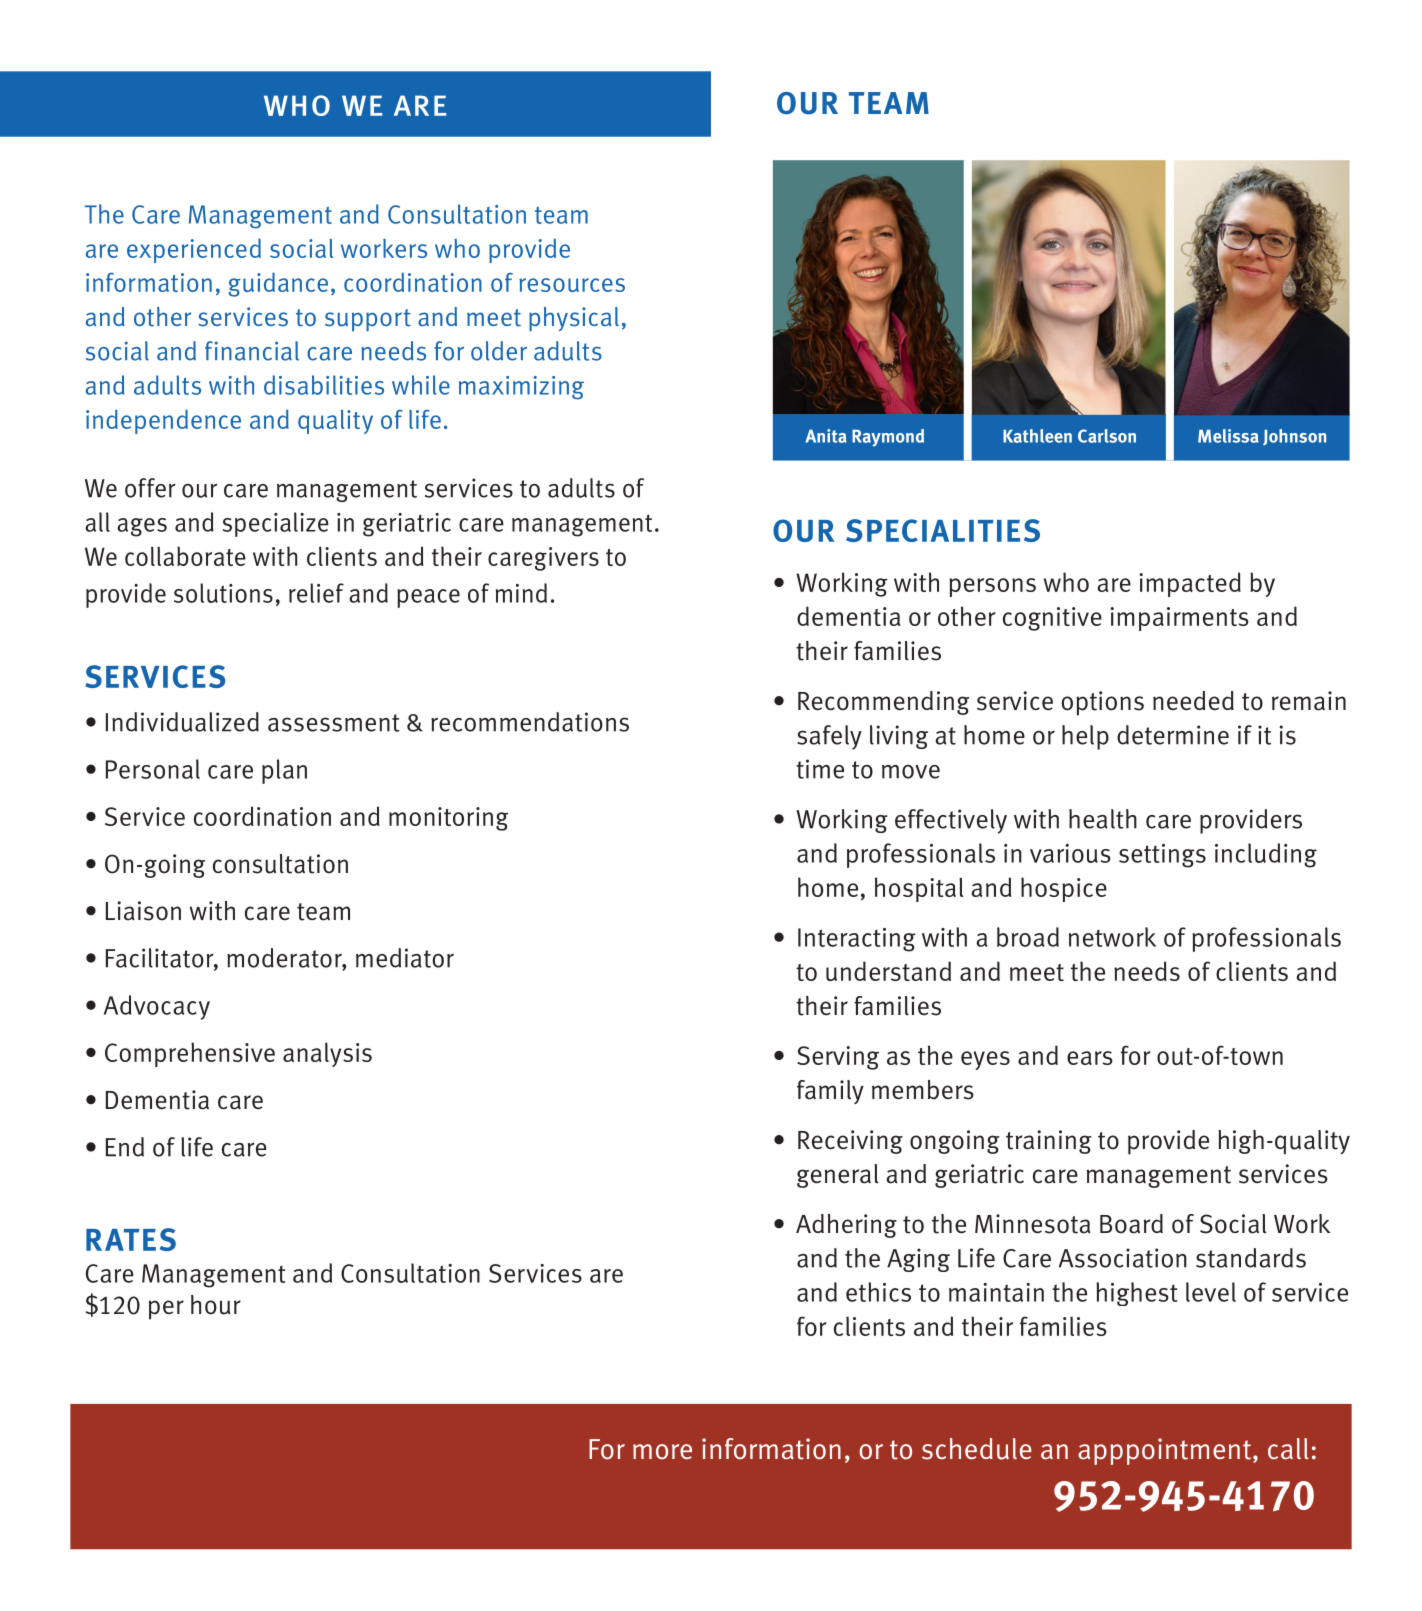 The height and width of the screenshot is (1611, 1422). Describe the element at coordinates (131, 1239) in the screenshot. I see `RATES` at that location.
